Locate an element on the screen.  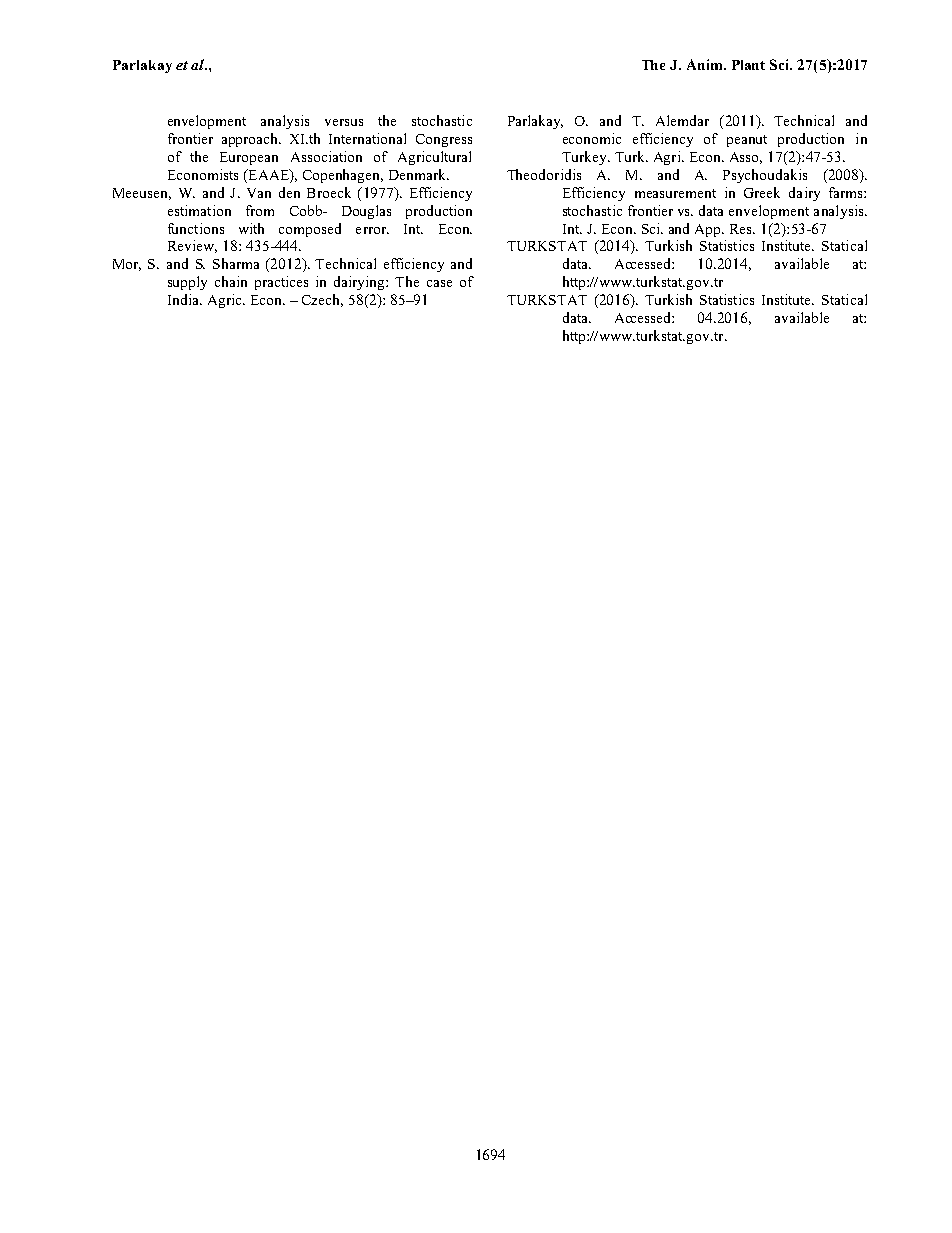
Van is located at coordinates (259, 193).
